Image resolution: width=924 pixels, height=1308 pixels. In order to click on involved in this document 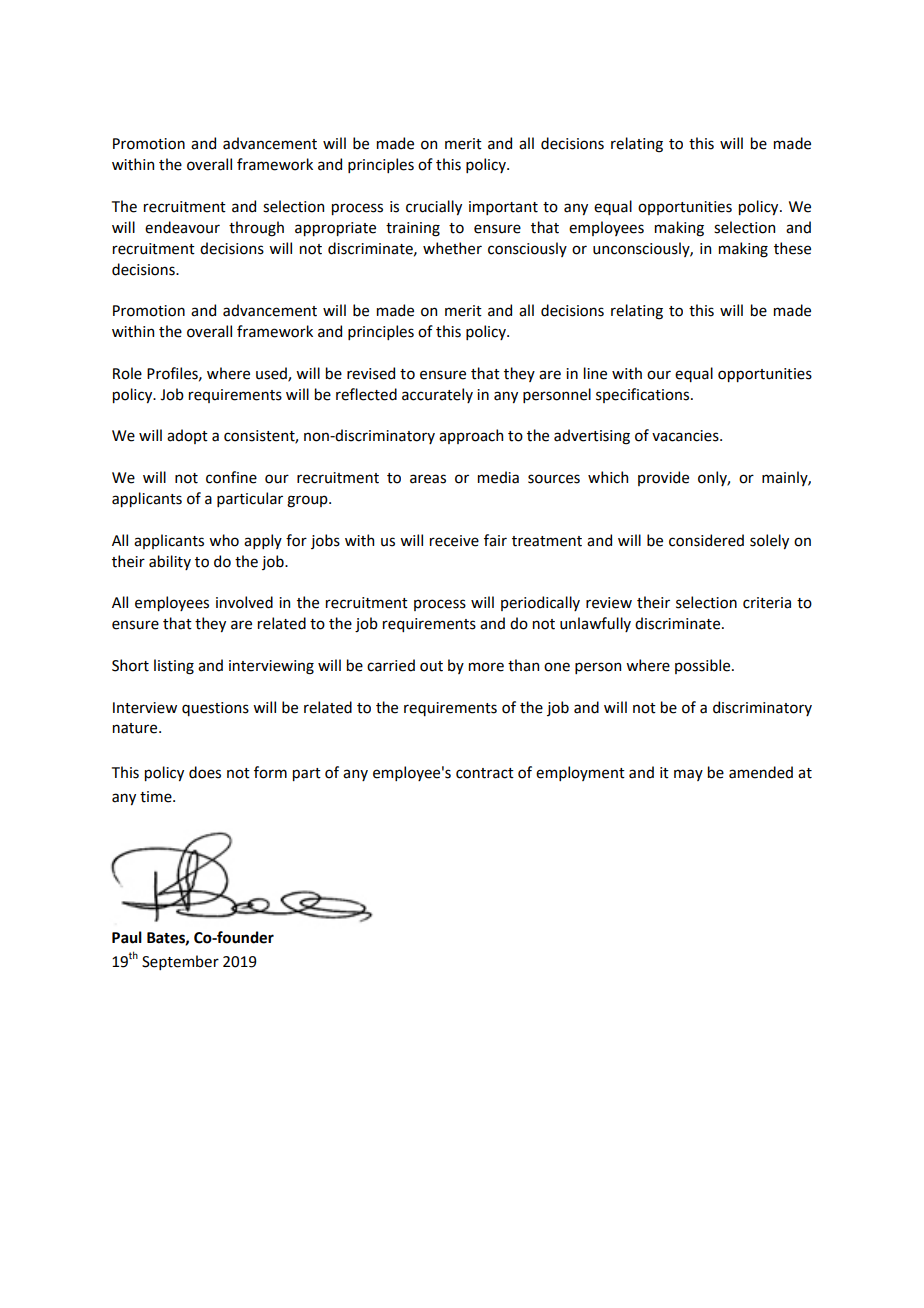, I will do `click(244, 602)`.
